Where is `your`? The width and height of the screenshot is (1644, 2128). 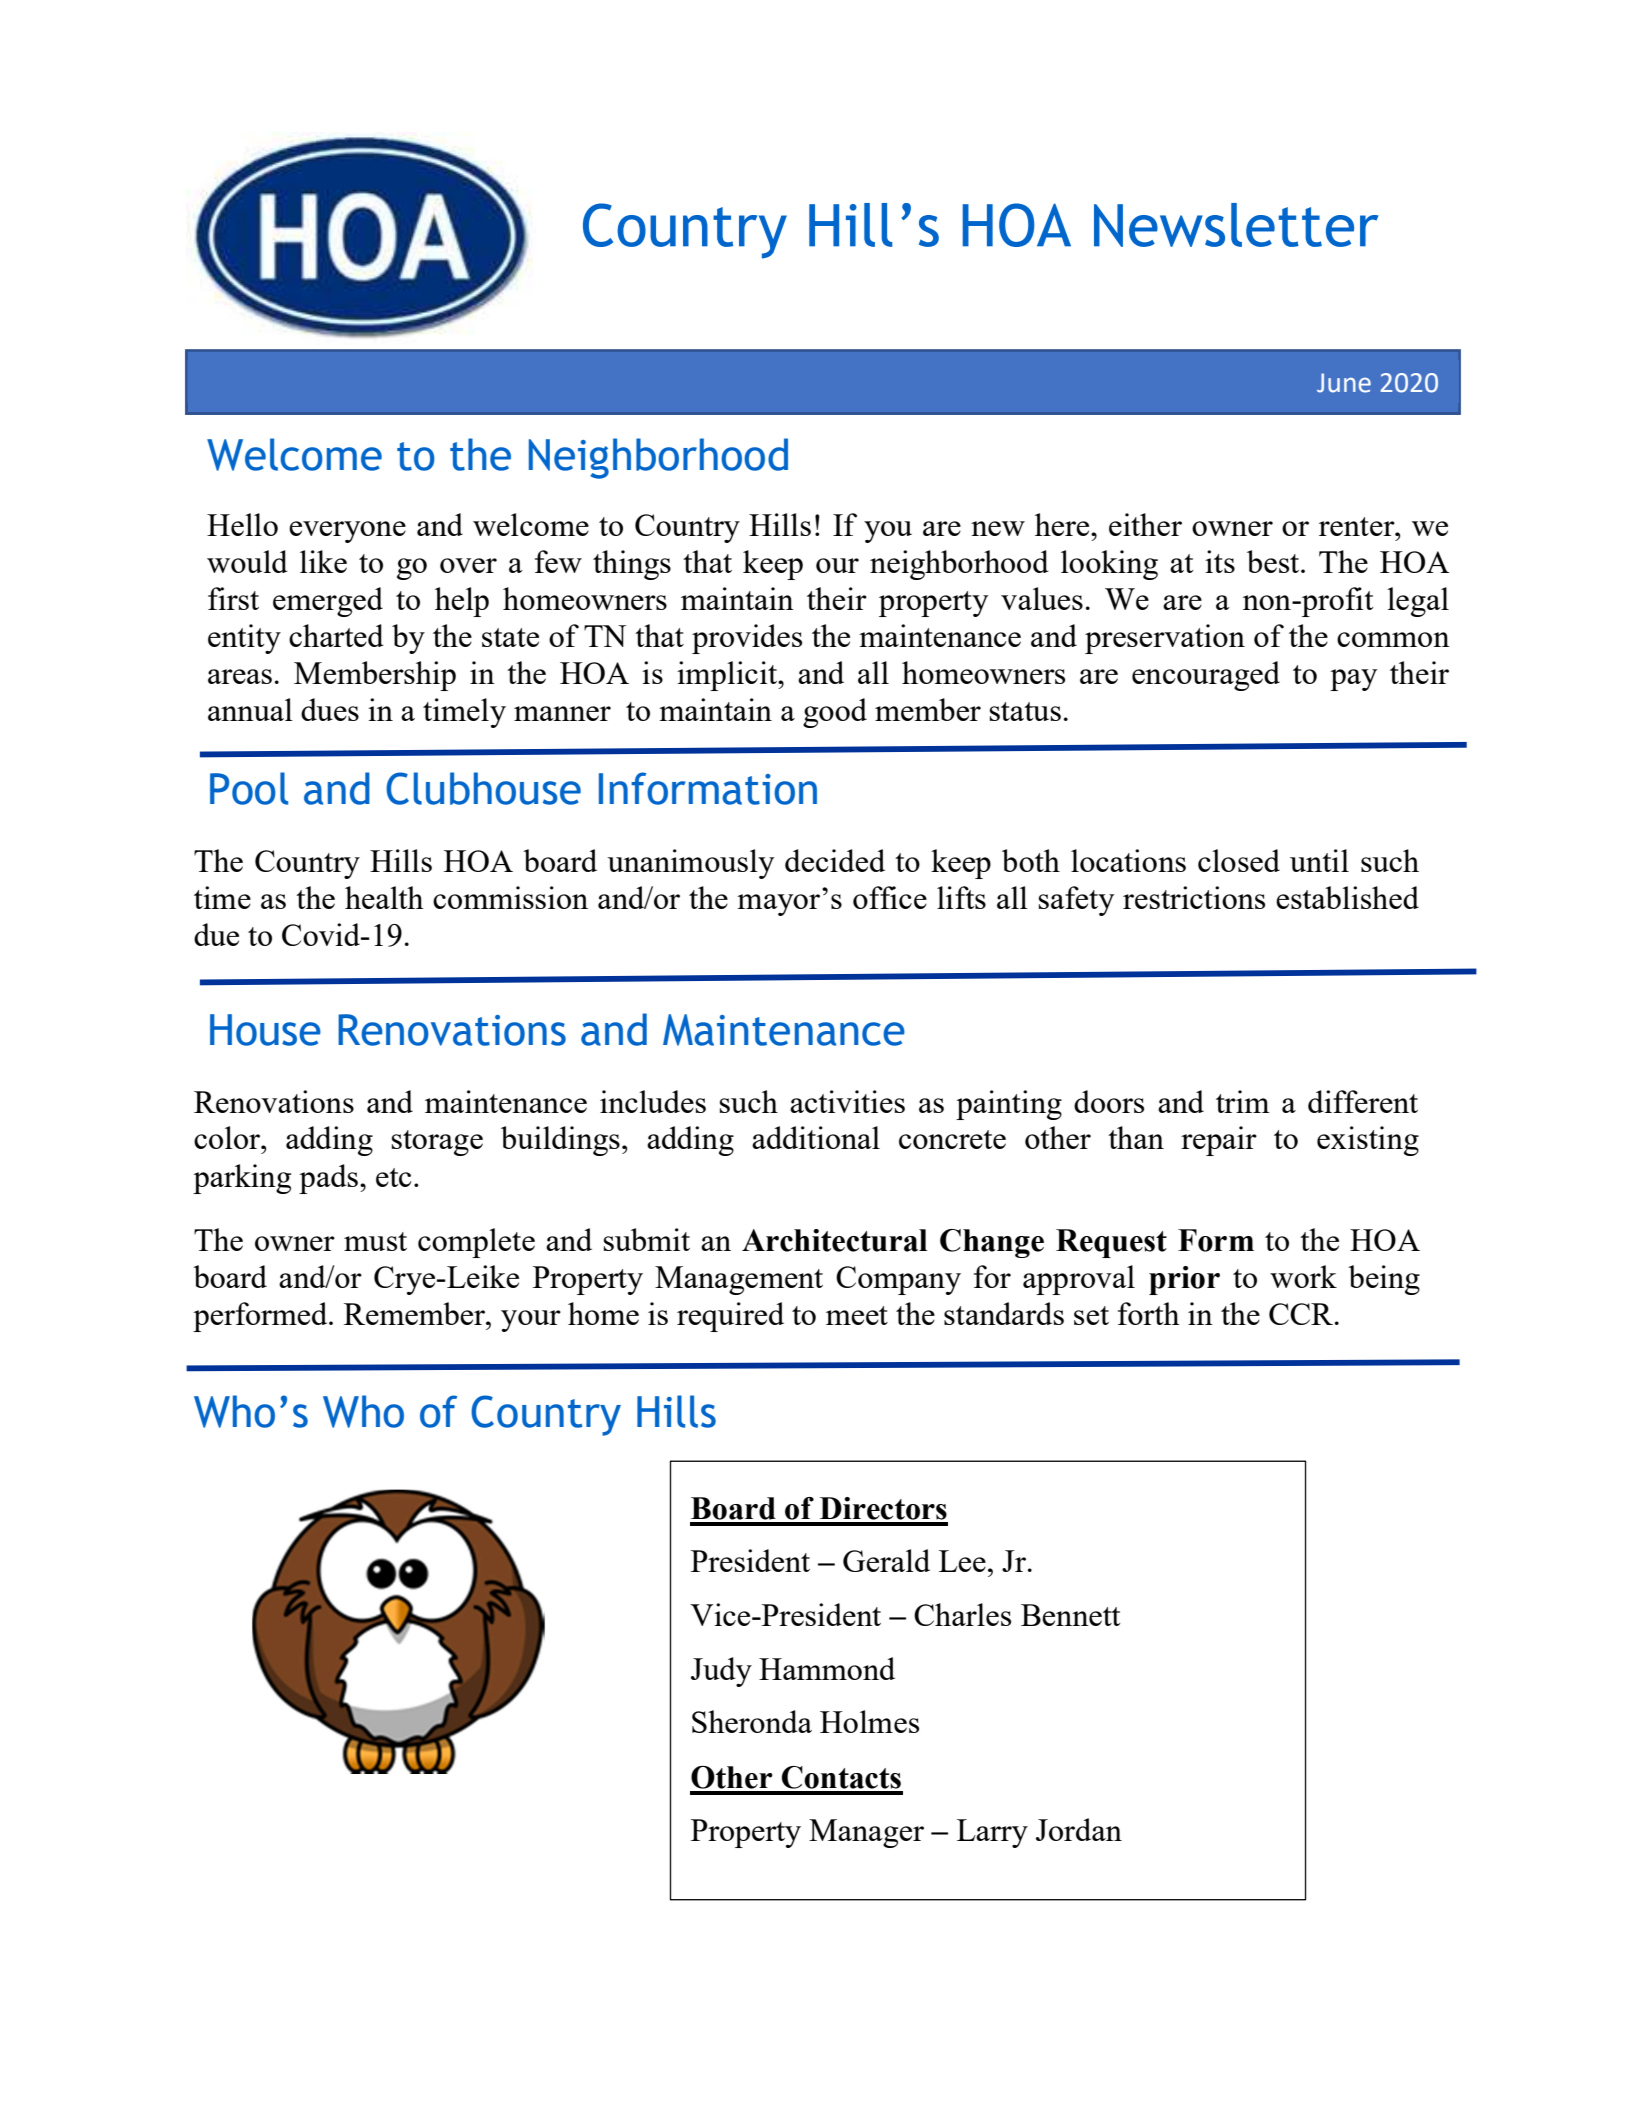
your is located at coordinates (531, 1321).
